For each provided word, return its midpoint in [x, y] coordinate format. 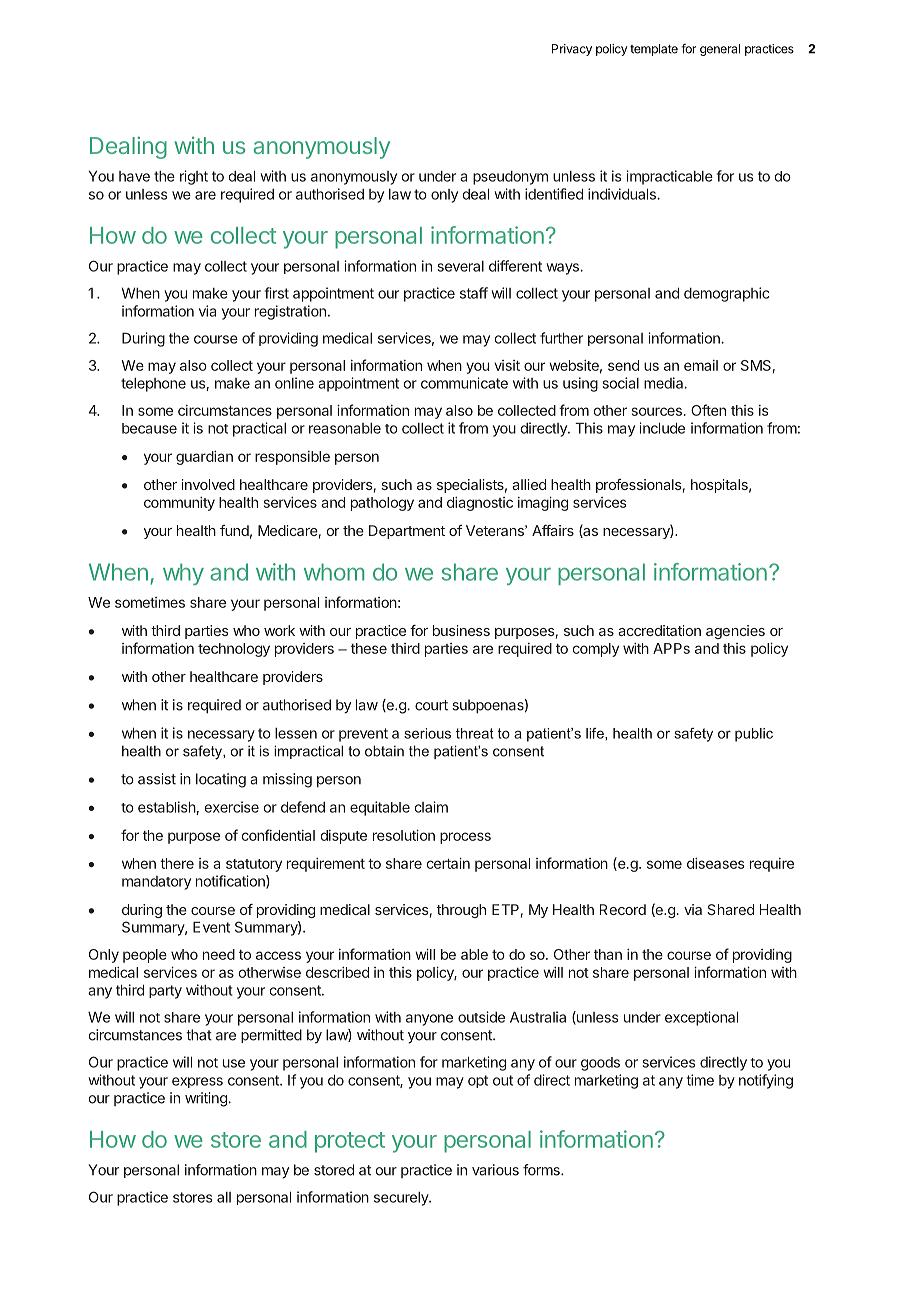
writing [207, 1099]
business [461, 630]
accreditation [659, 630]
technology [234, 650]
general [720, 50]
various [495, 1170]
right [194, 177]
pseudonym [510, 178]
